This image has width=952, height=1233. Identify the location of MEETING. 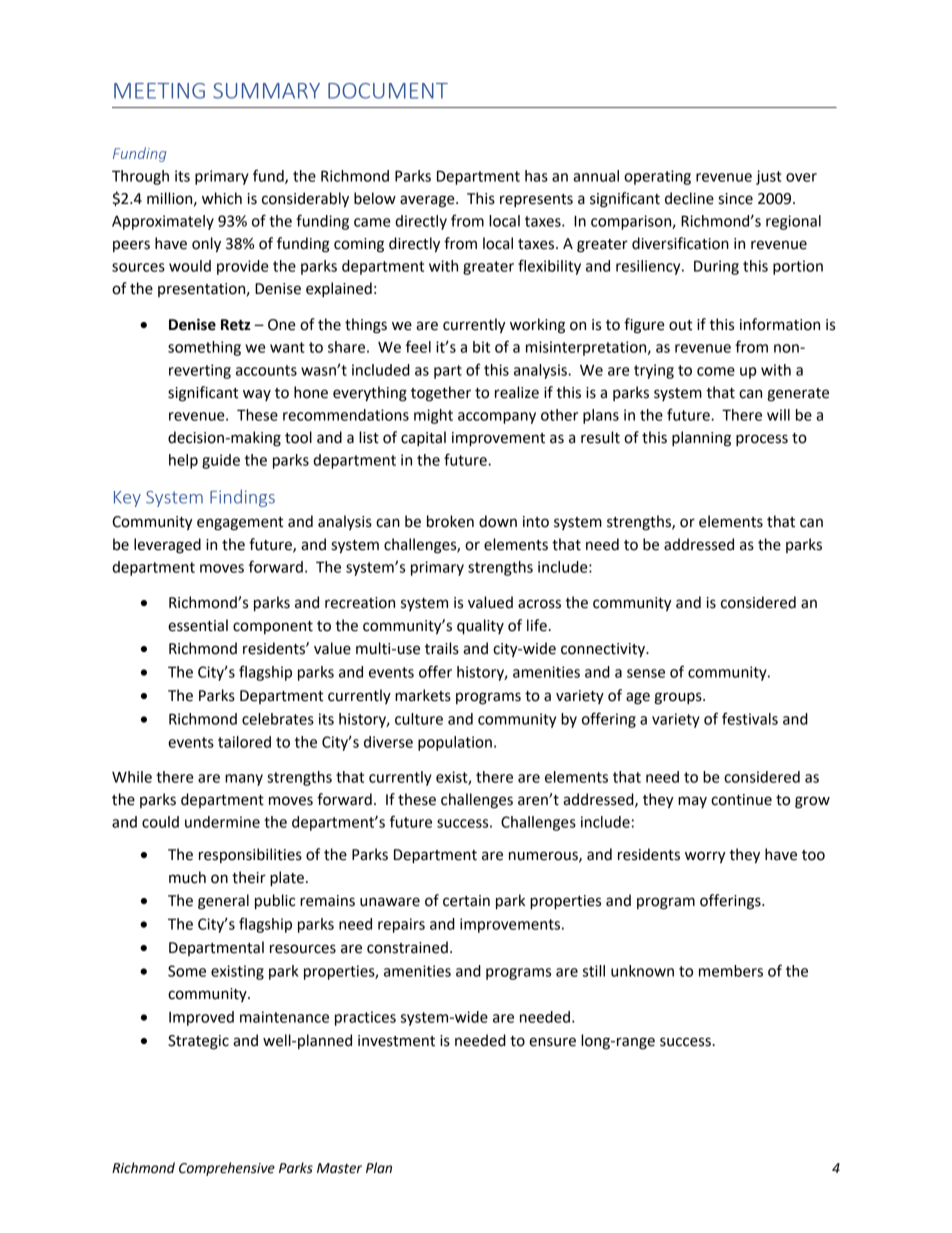
(159, 91).
